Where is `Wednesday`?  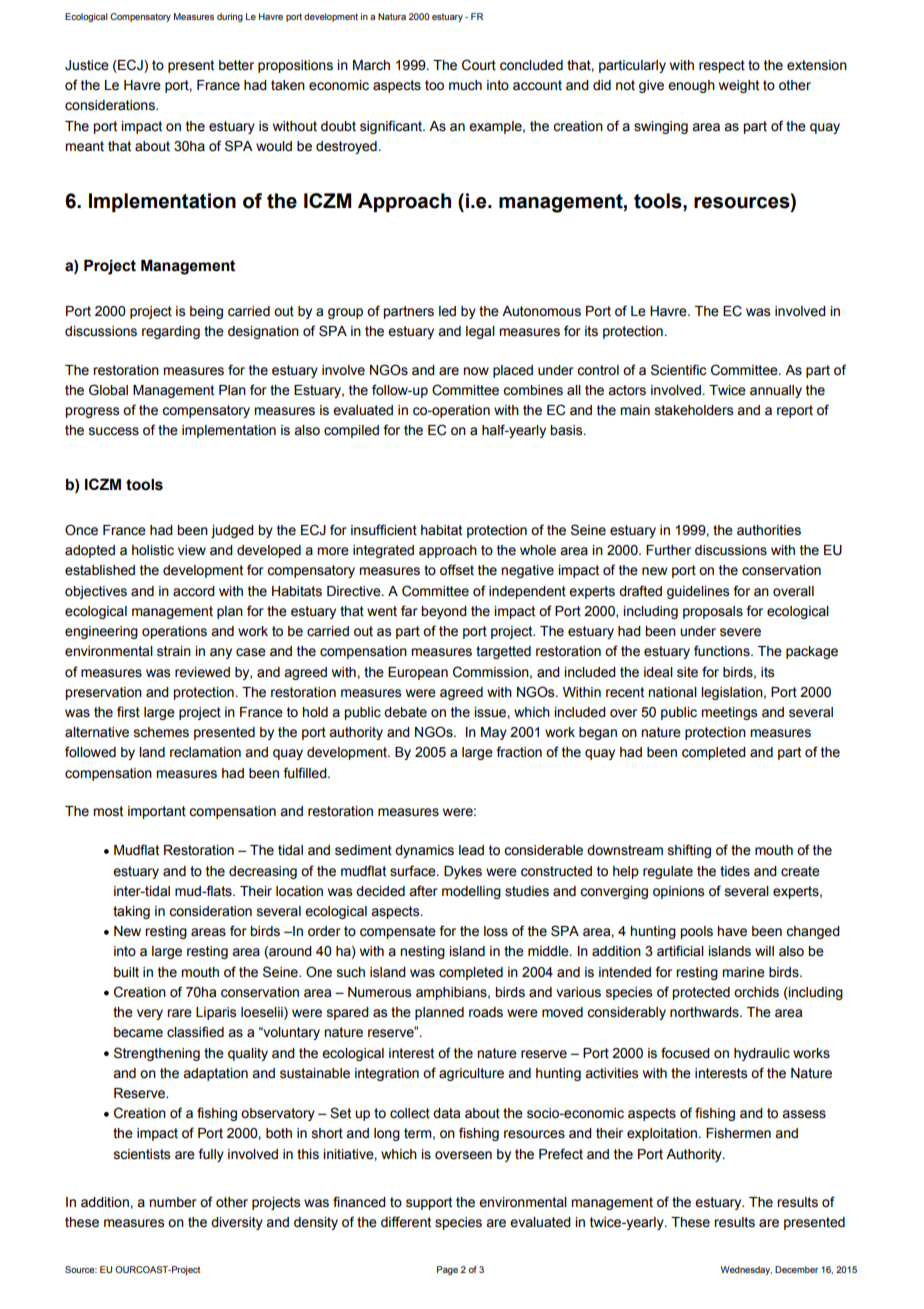
Wednesday is located at coordinates (746, 1270).
